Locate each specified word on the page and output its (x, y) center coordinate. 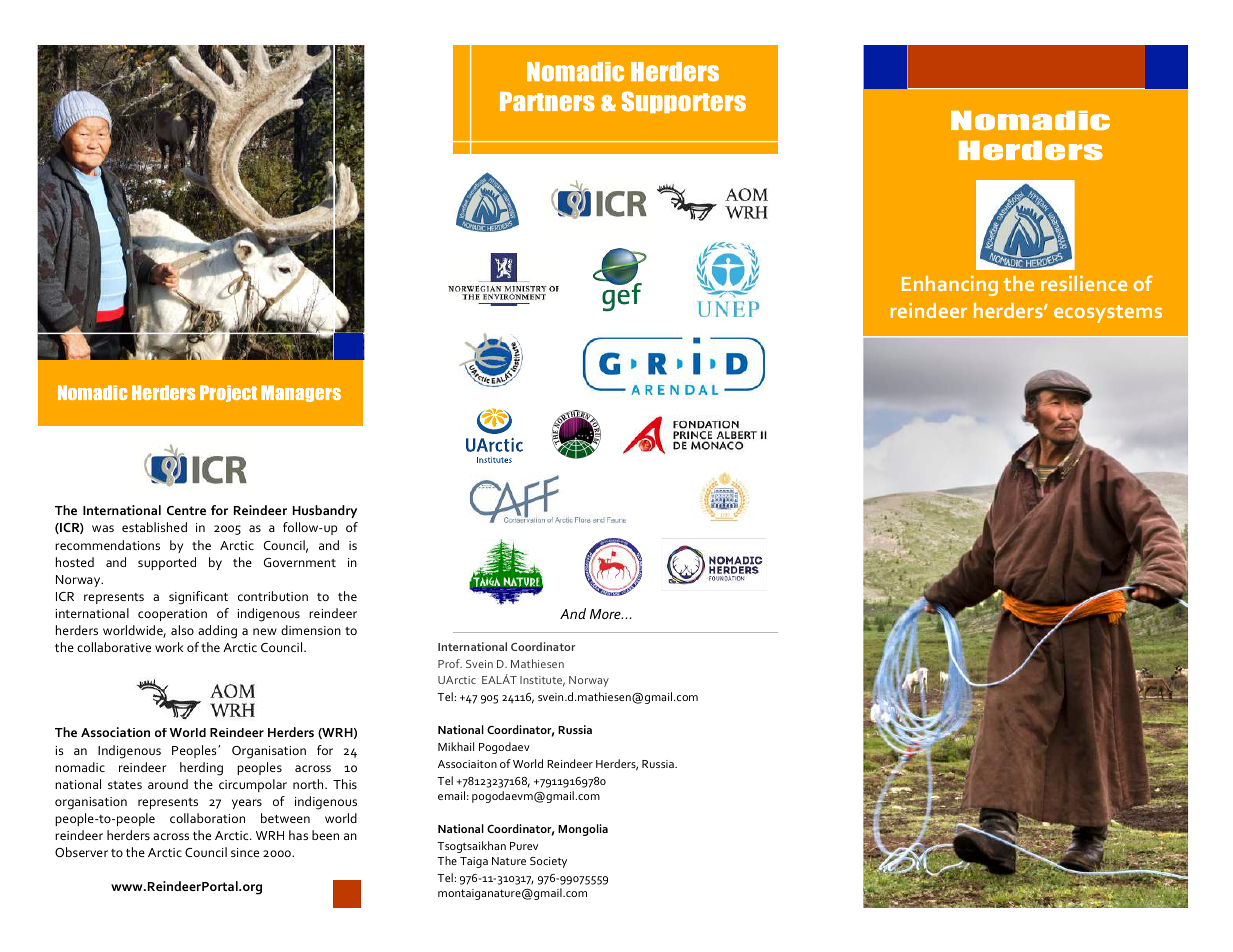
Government (300, 562)
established (154, 527)
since (245, 852)
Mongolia (583, 830)
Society (548, 862)
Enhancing (950, 286)
